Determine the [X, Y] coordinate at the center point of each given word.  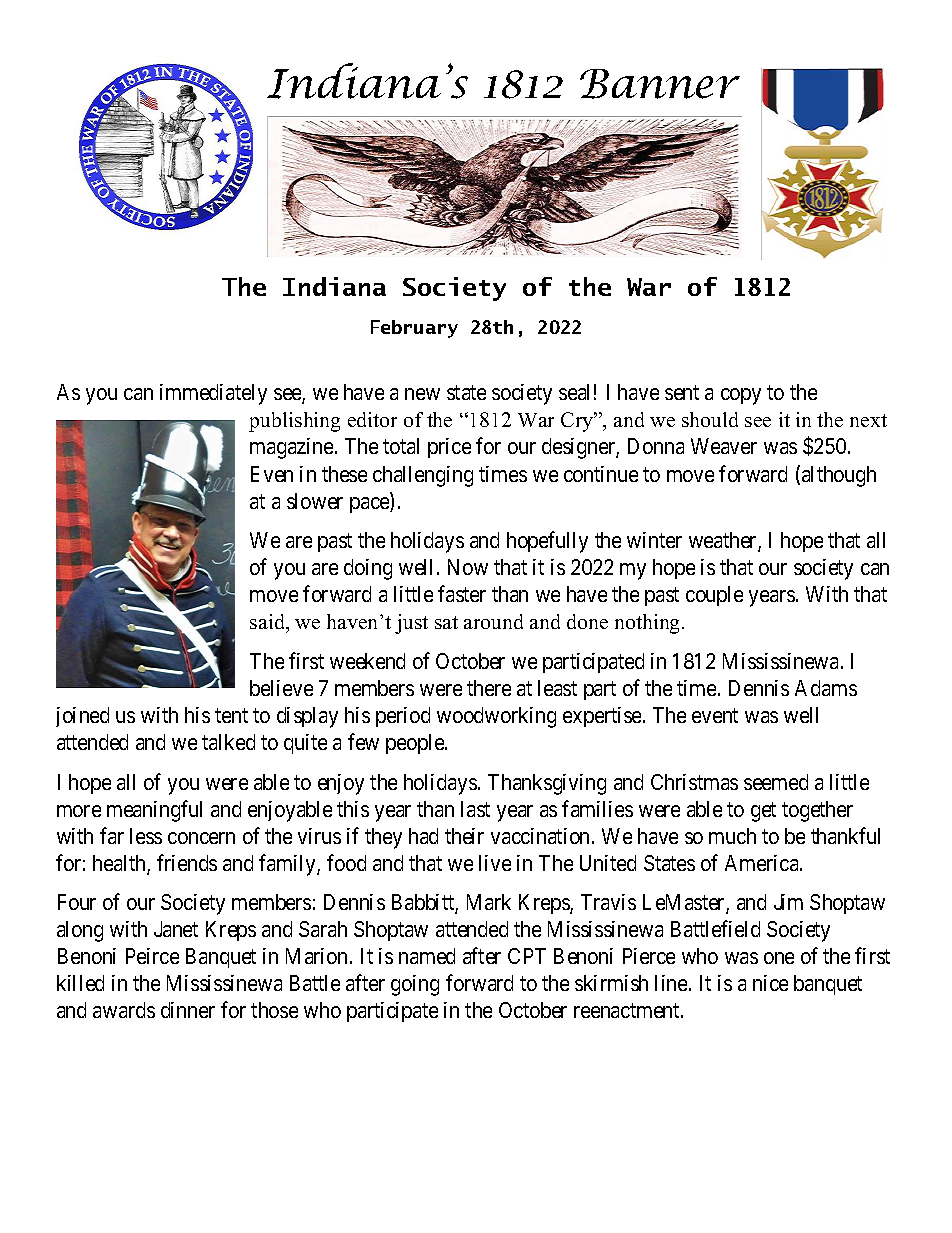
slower [315, 501]
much [732, 836]
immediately [213, 394]
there [489, 688]
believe [281, 688]
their [464, 836]
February [414, 329]
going [415, 985]
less [146, 836]
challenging [423, 476]
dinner [188, 1010]
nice [770, 983]
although [839, 476]
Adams [826, 688]
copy [741, 396]
